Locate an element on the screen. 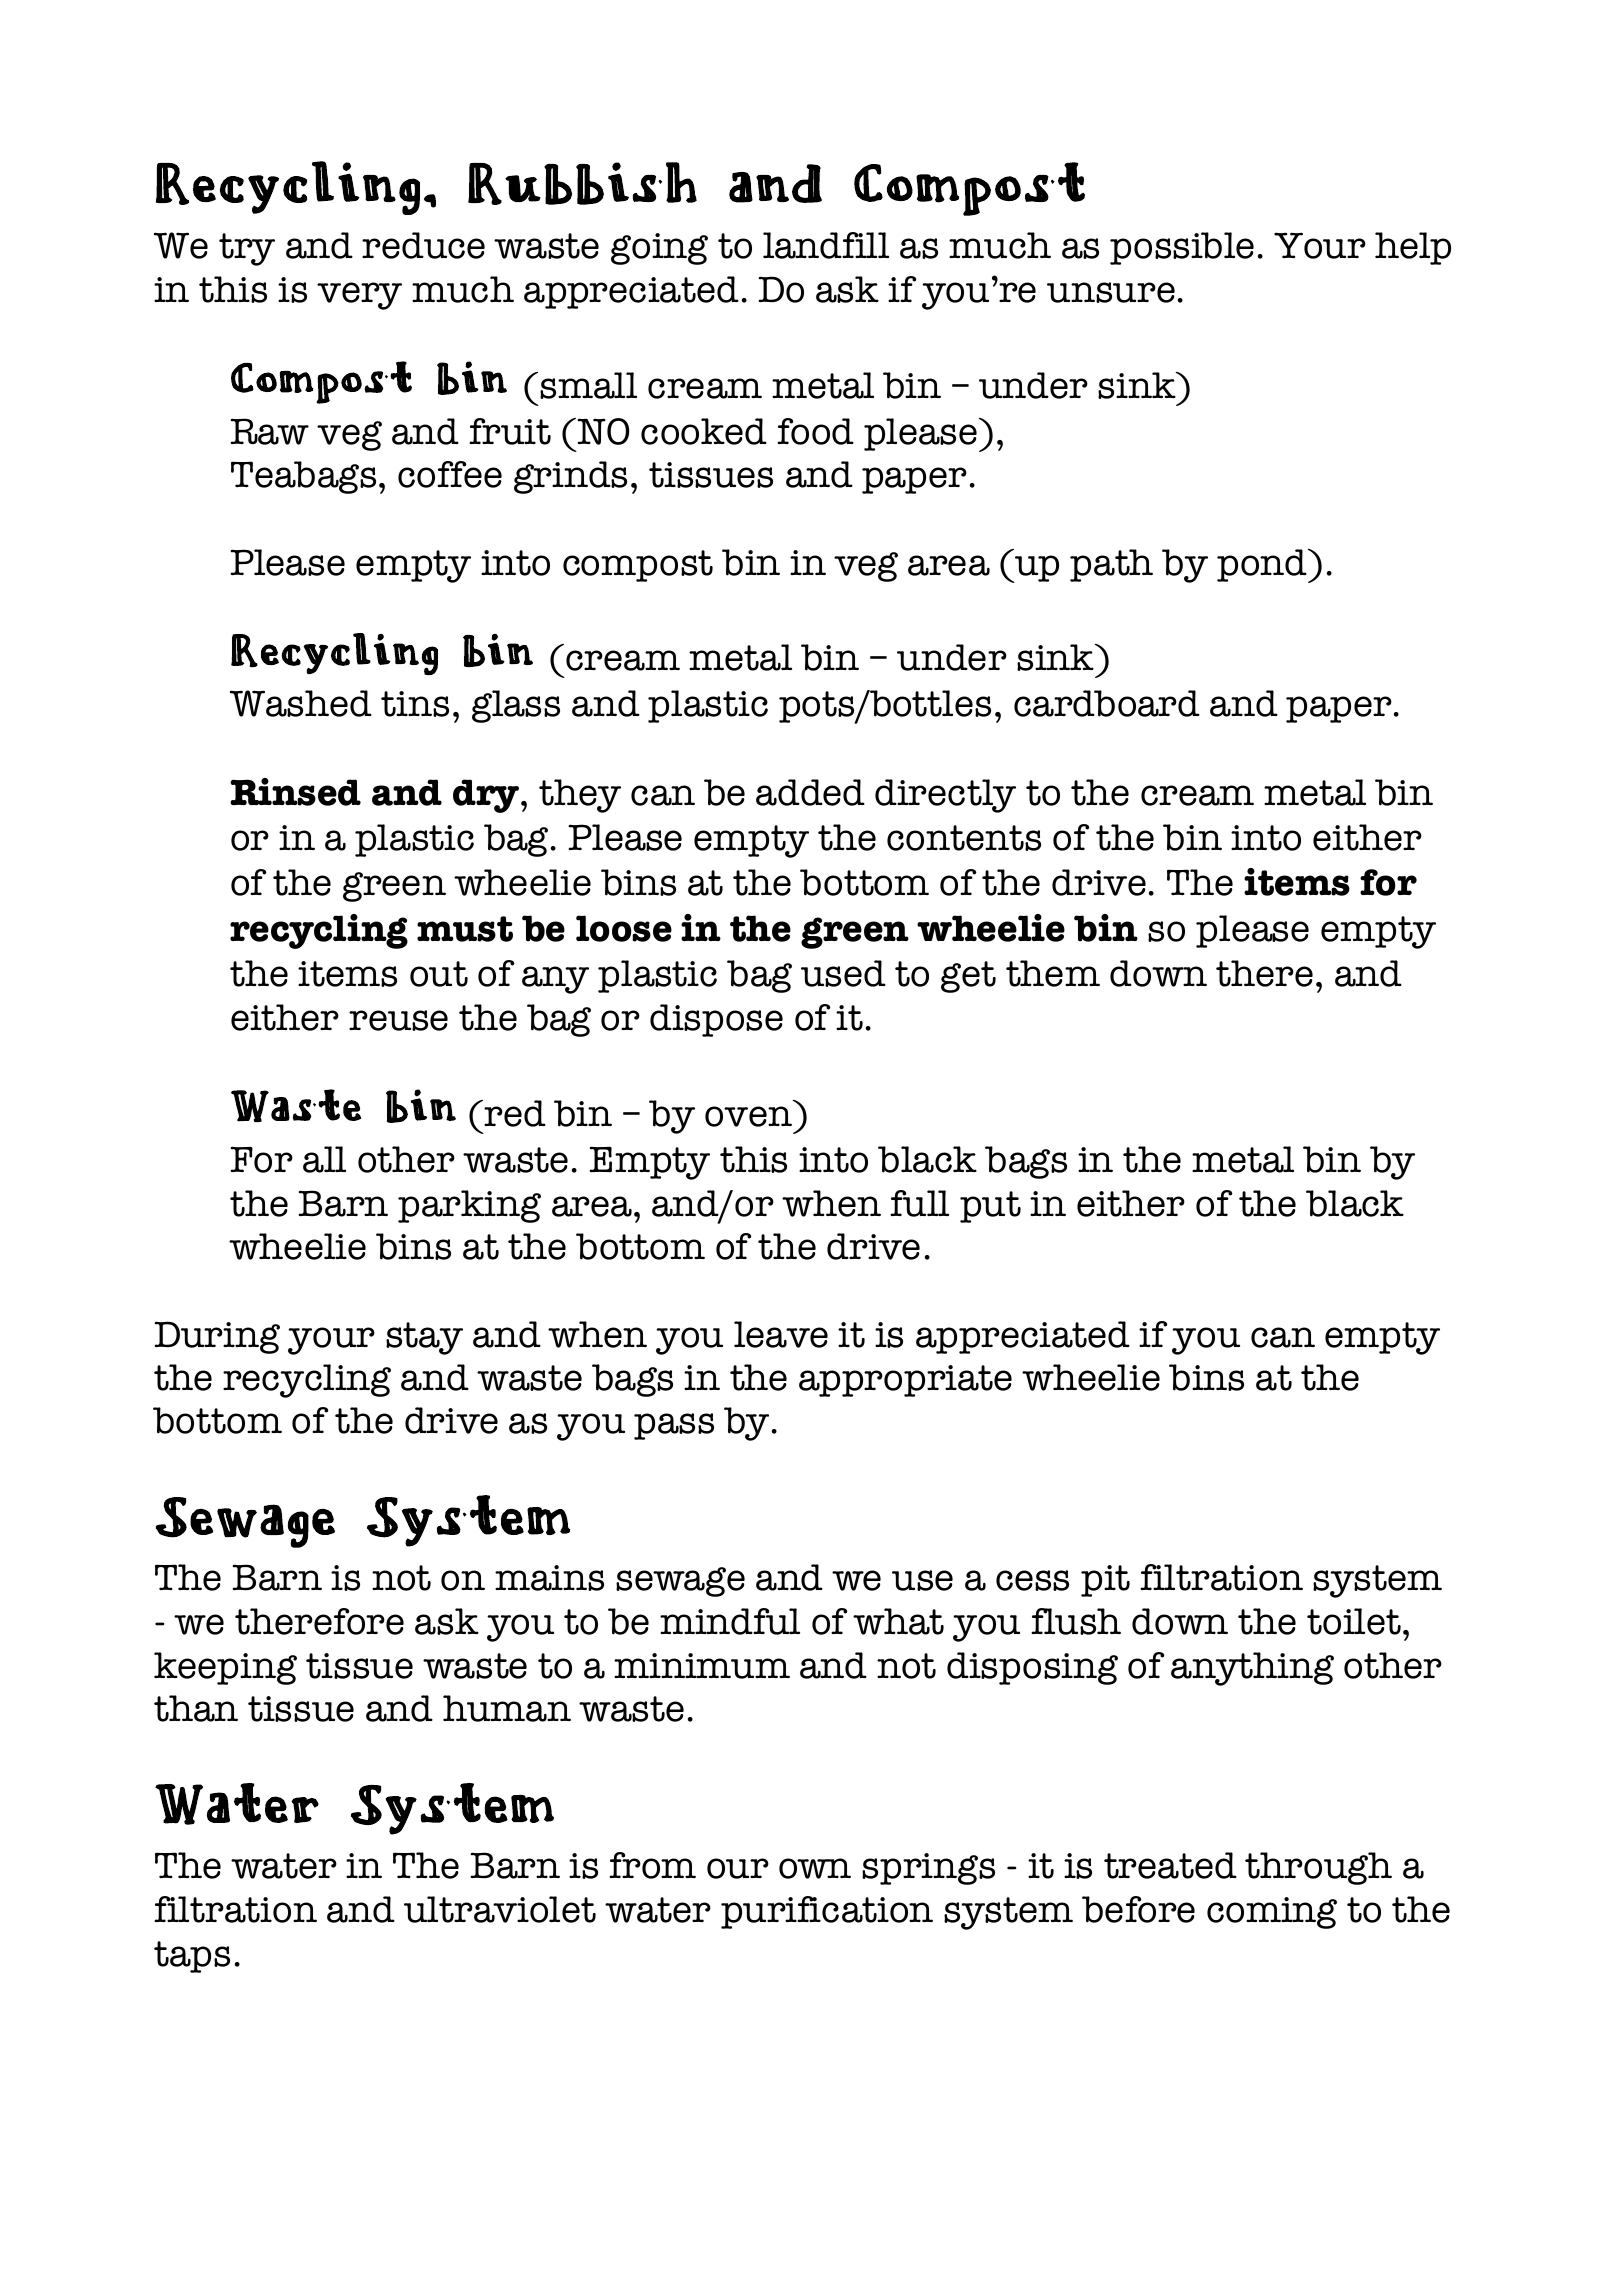  possible is located at coordinates (1182, 248).
